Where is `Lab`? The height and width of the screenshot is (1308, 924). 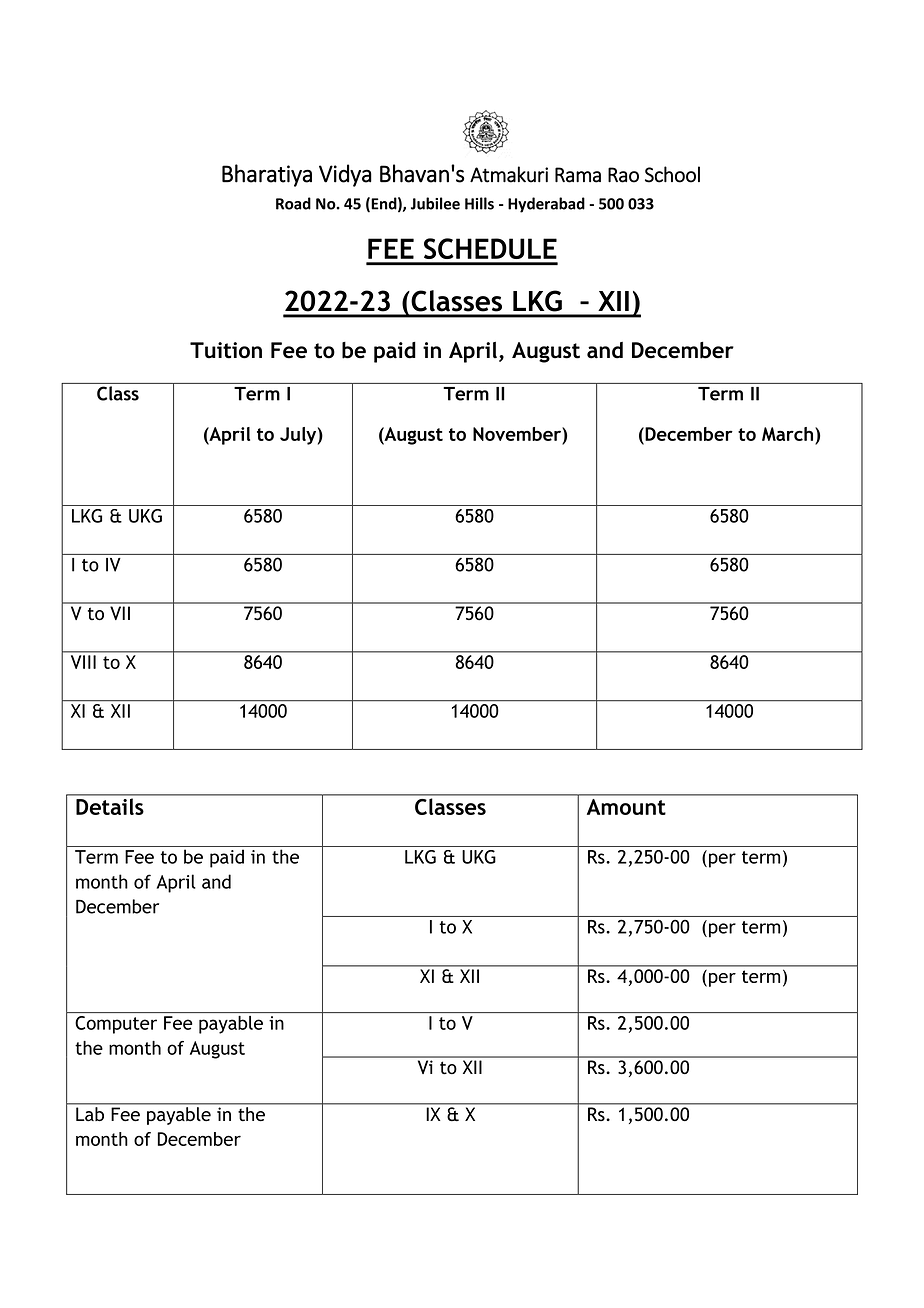 Lab is located at coordinates (90, 1114).
